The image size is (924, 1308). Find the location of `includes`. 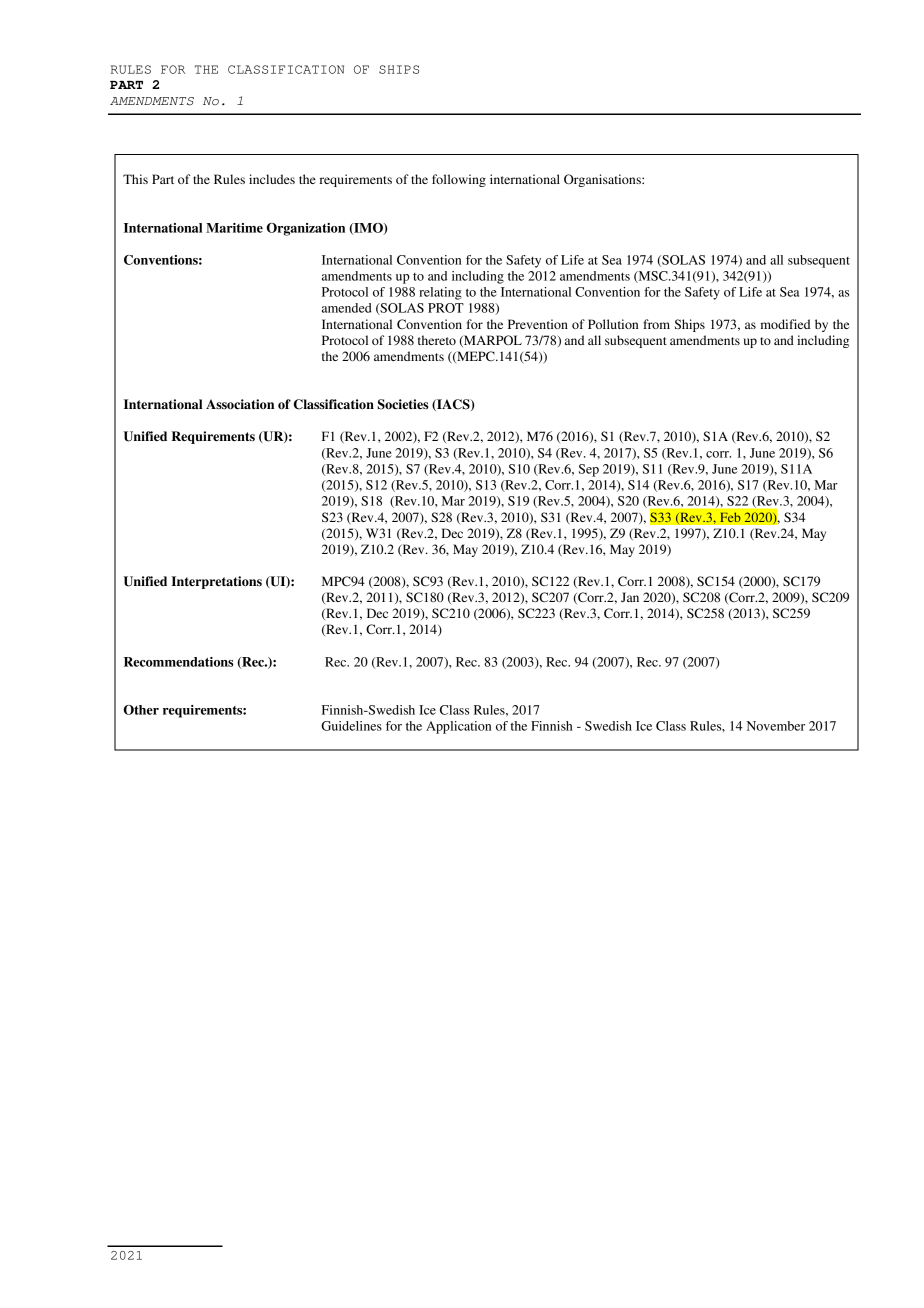

includes is located at coordinates (272, 179).
